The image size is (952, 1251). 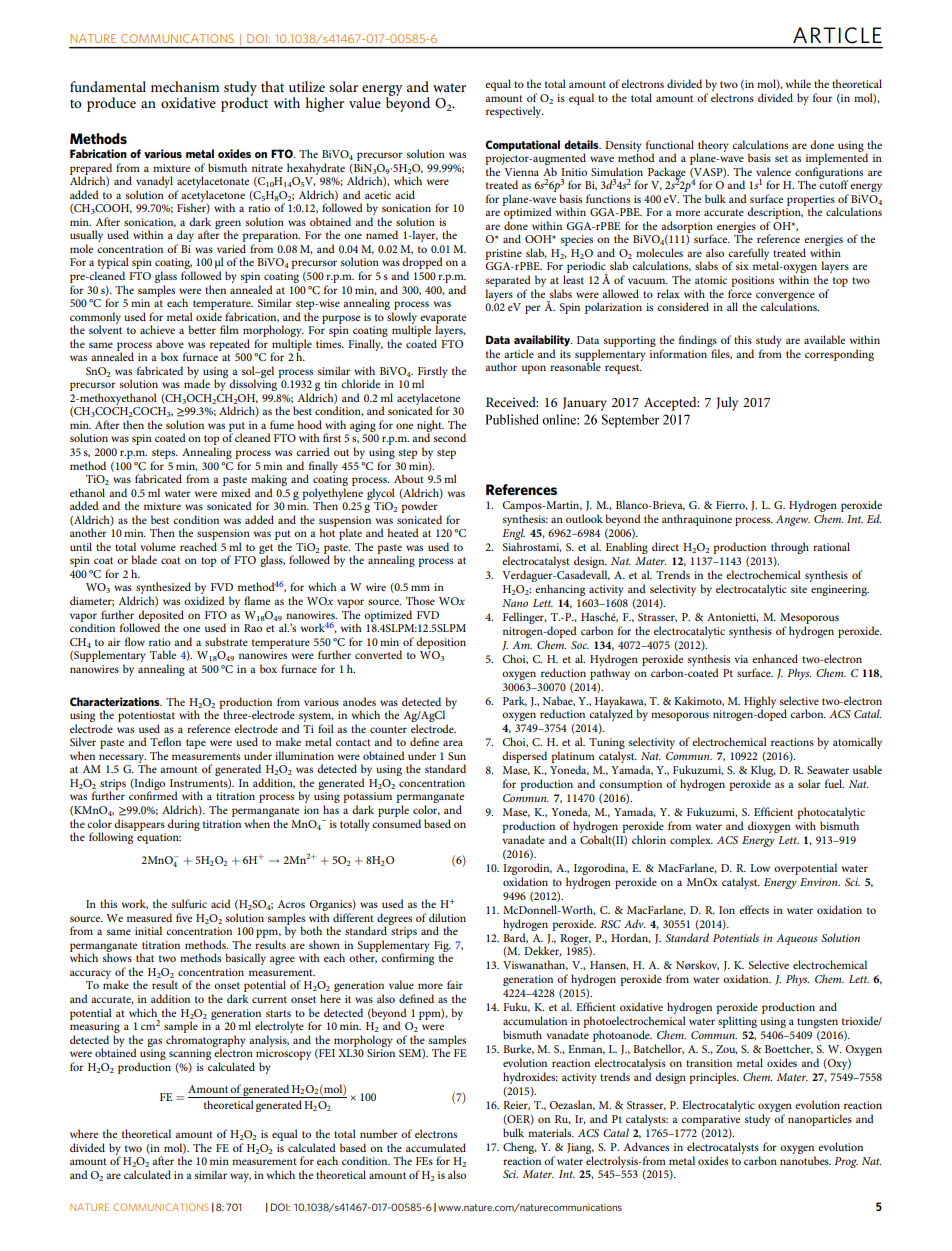 I want to click on while, so click(x=798, y=83).
